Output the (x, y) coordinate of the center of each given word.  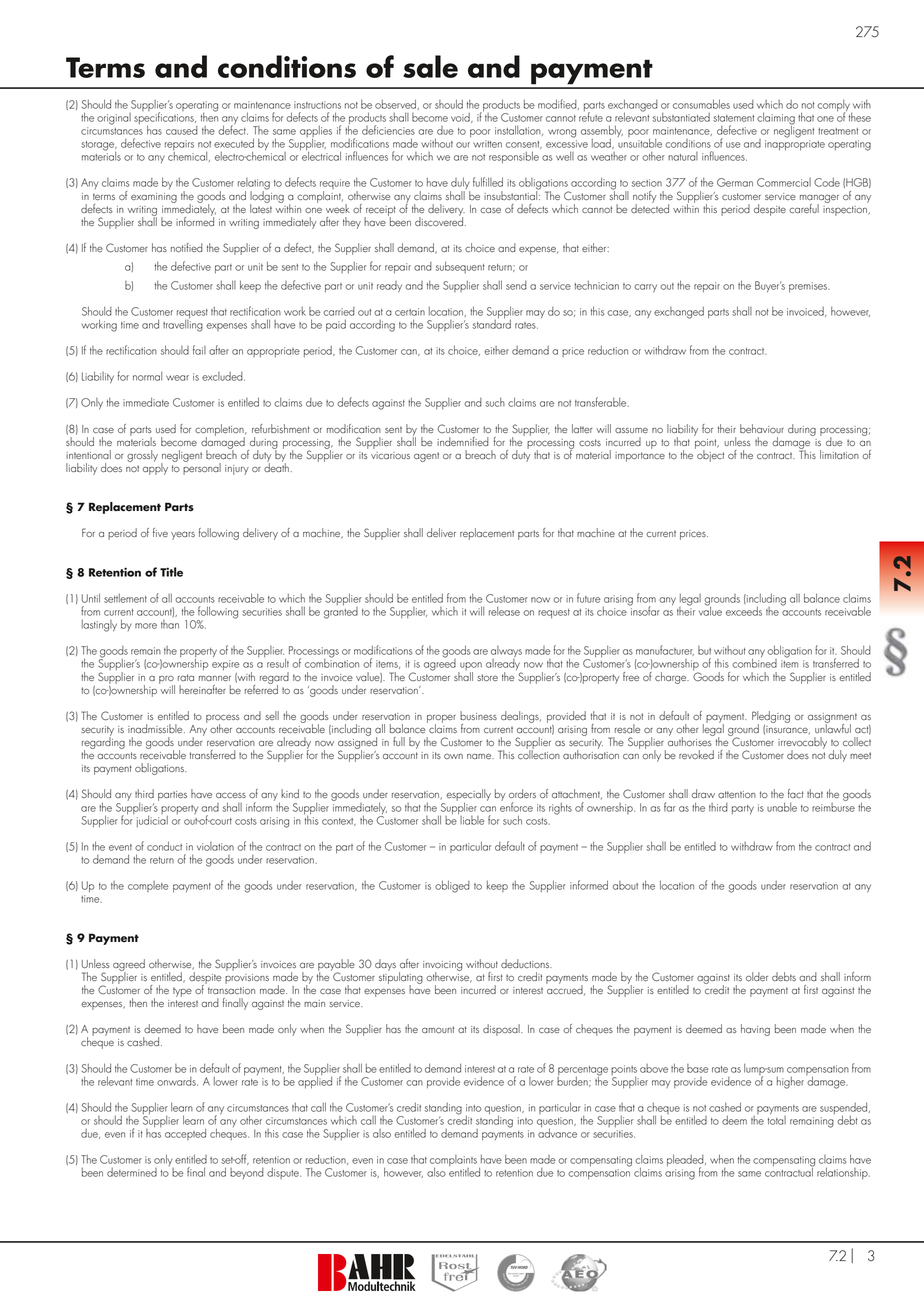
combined (754, 662)
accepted (185, 1134)
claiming (776, 119)
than (170, 624)
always (506, 653)
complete (148, 886)
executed (234, 143)
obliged (452, 886)
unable (782, 807)
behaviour (762, 428)
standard (491, 323)
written (487, 144)
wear (177, 378)
